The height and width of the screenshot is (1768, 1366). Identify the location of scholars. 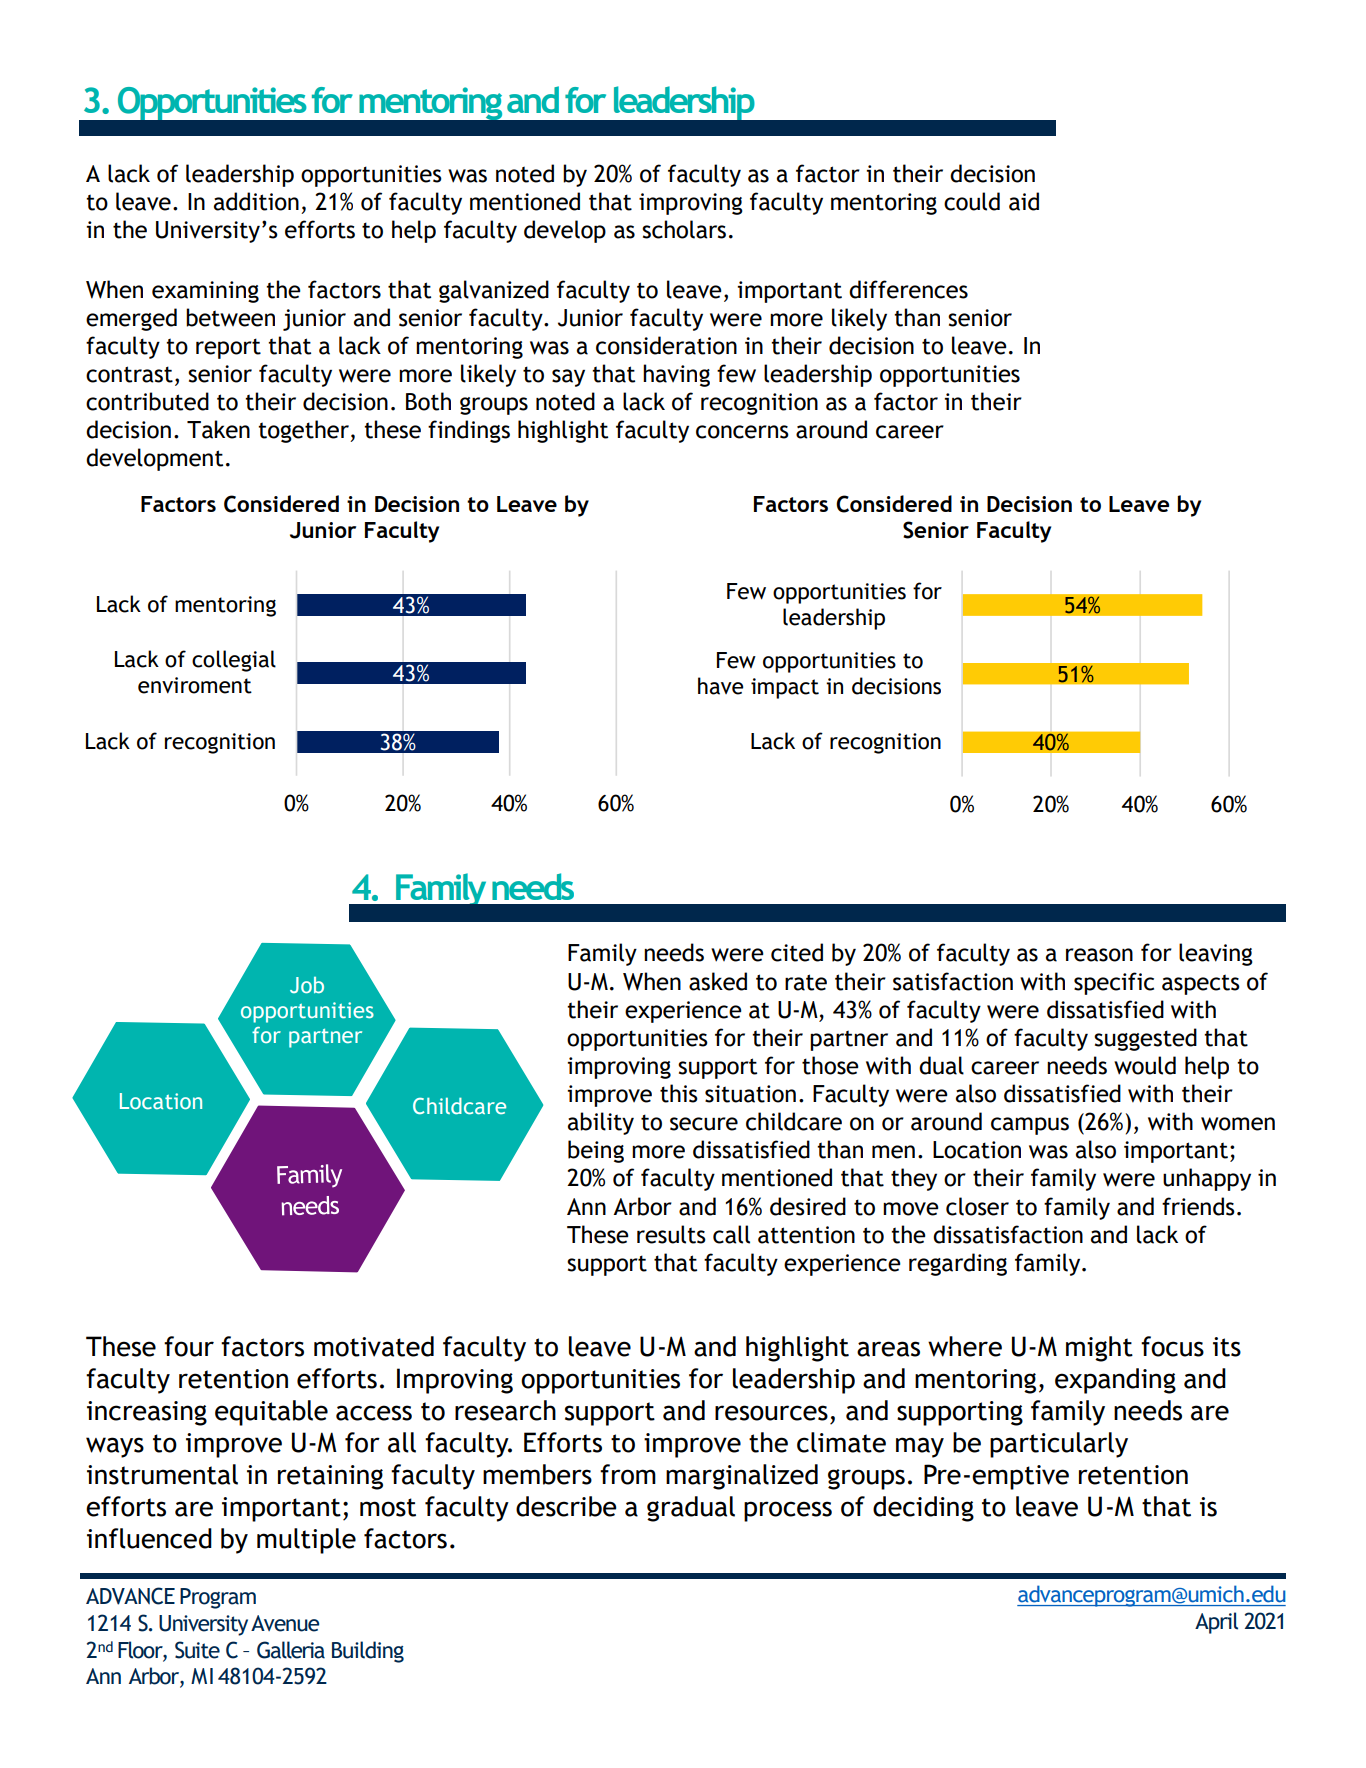
(684, 229).
